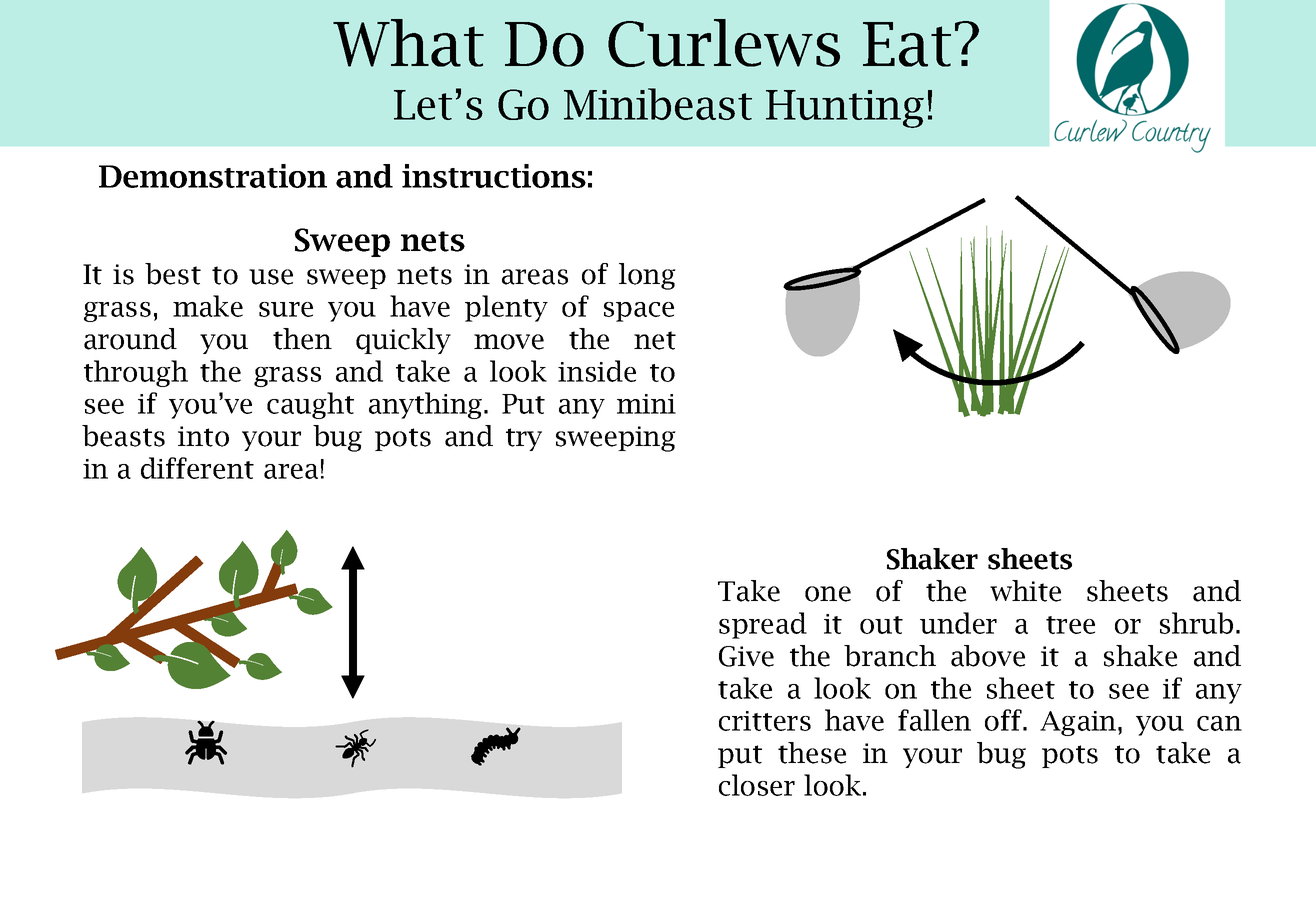  Describe the element at coordinates (724, 43) in the image. I see `Curlews` at that location.
